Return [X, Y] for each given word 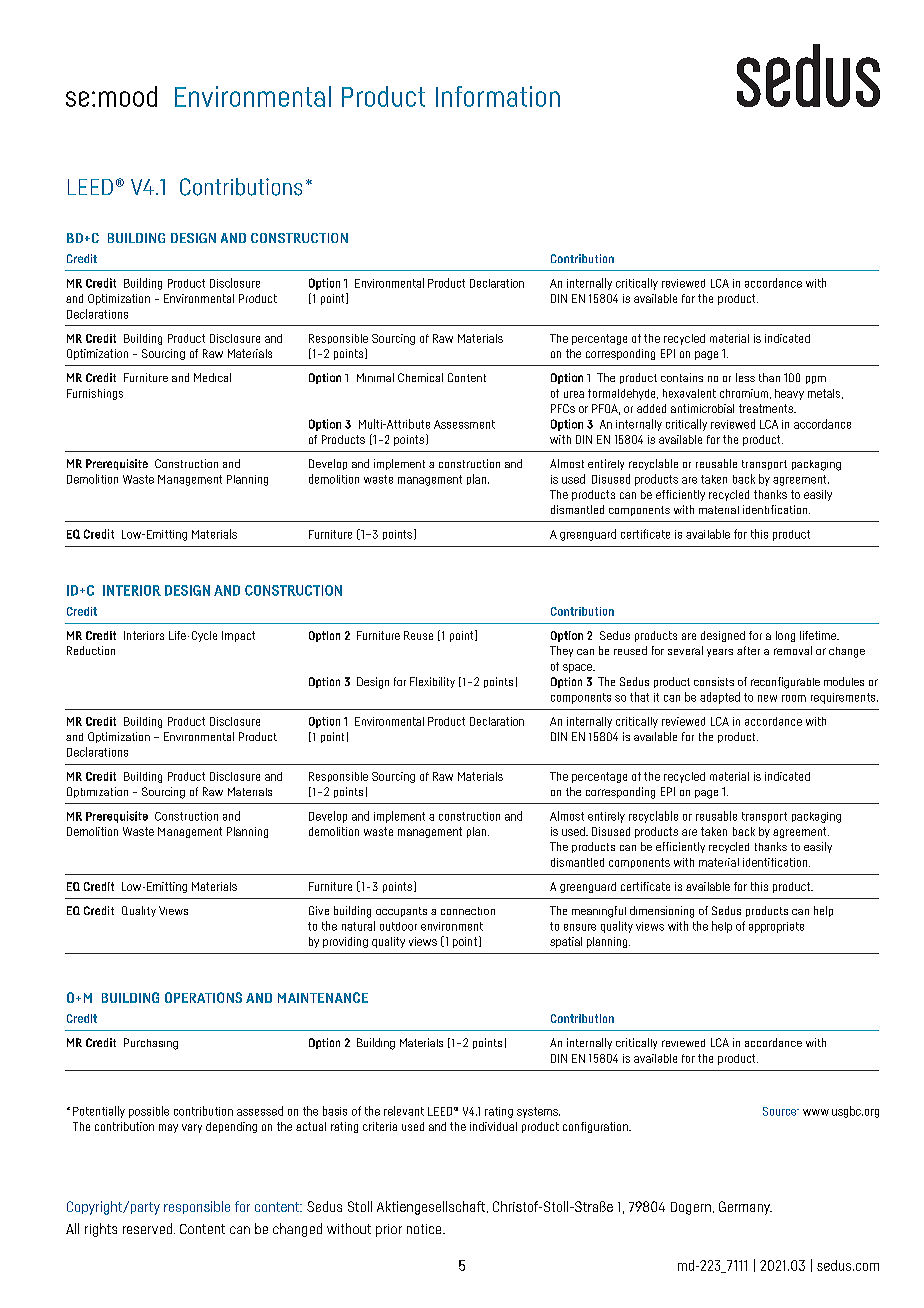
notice [425, 1229]
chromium [745, 394]
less [745, 377]
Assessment [464, 424]
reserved [147, 1228]
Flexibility [432, 682]
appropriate [776, 927]
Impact [238, 636]
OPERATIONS [203, 997]
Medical [212, 377]
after [748, 650]
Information [498, 96]
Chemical [420, 377]
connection [468, 911]
